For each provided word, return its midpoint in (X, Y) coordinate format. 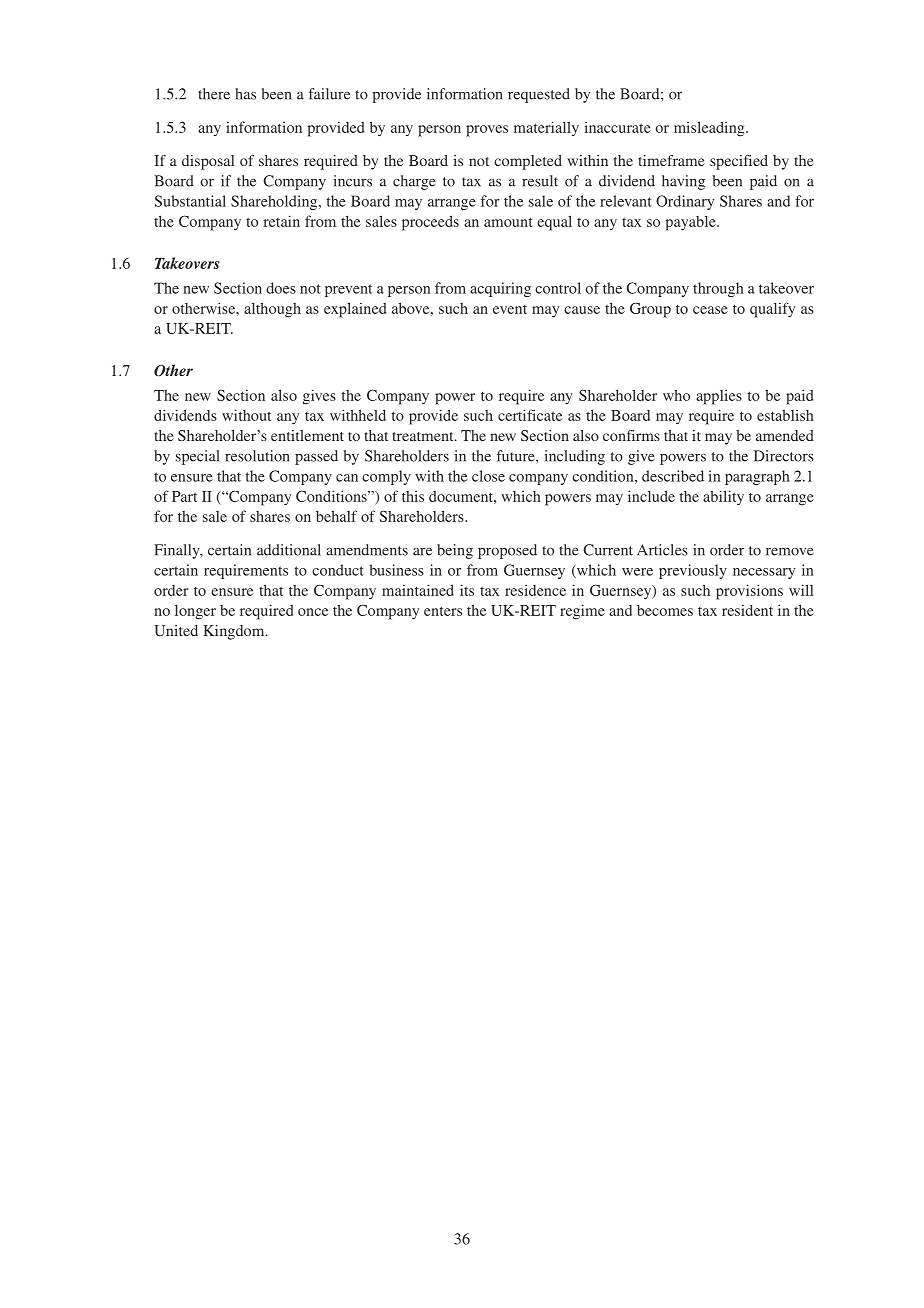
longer (195, 612)
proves (487, 131)
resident (747, 610)
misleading (710, 129)
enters (443, 611)
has (245, 94)
